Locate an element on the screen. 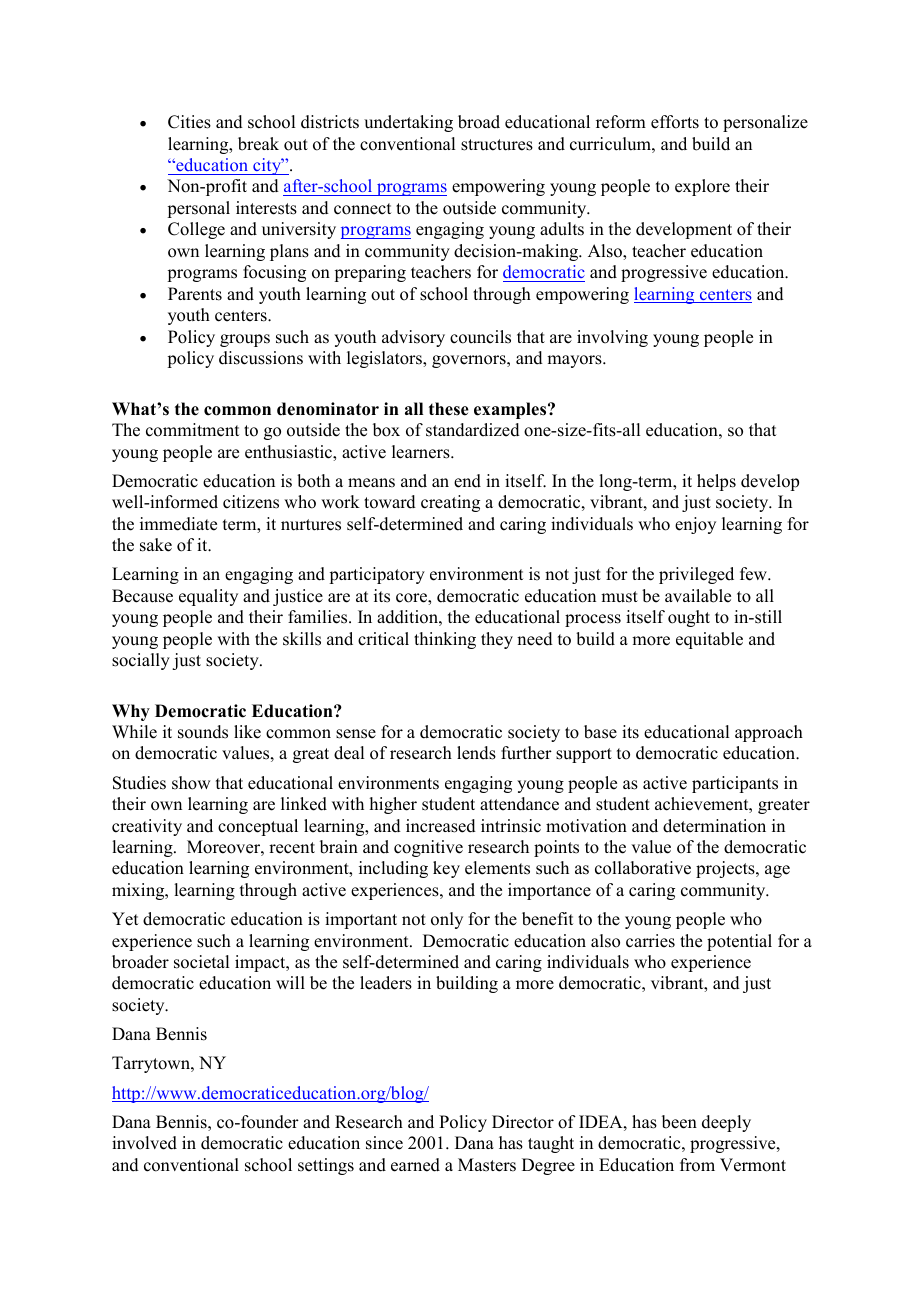 The width and height of the screenshot is (924, 1308). explore is located at coordinates (702, 187).
